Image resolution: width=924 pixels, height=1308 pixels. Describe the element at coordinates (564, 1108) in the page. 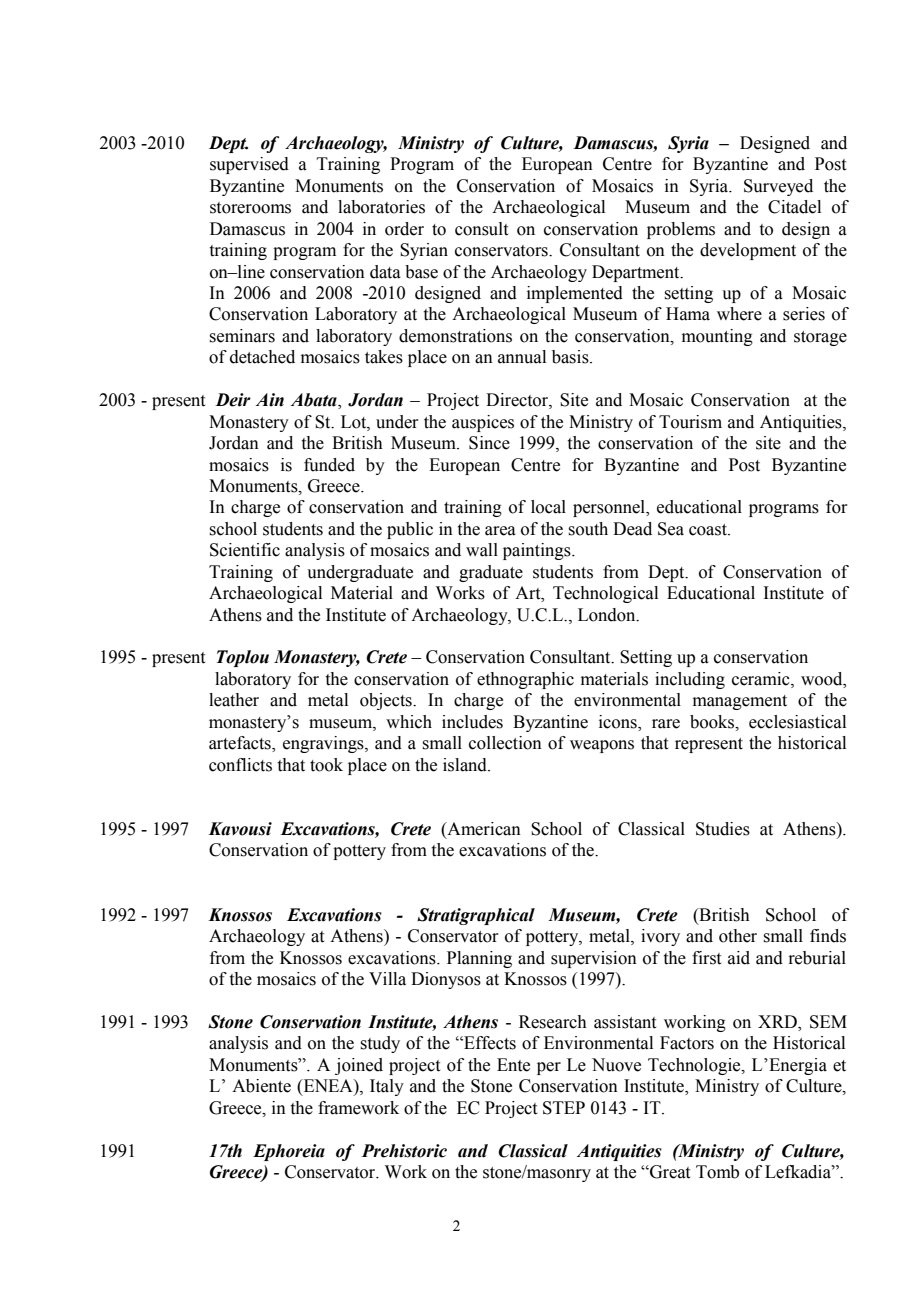

I see `STEP` at that location.
